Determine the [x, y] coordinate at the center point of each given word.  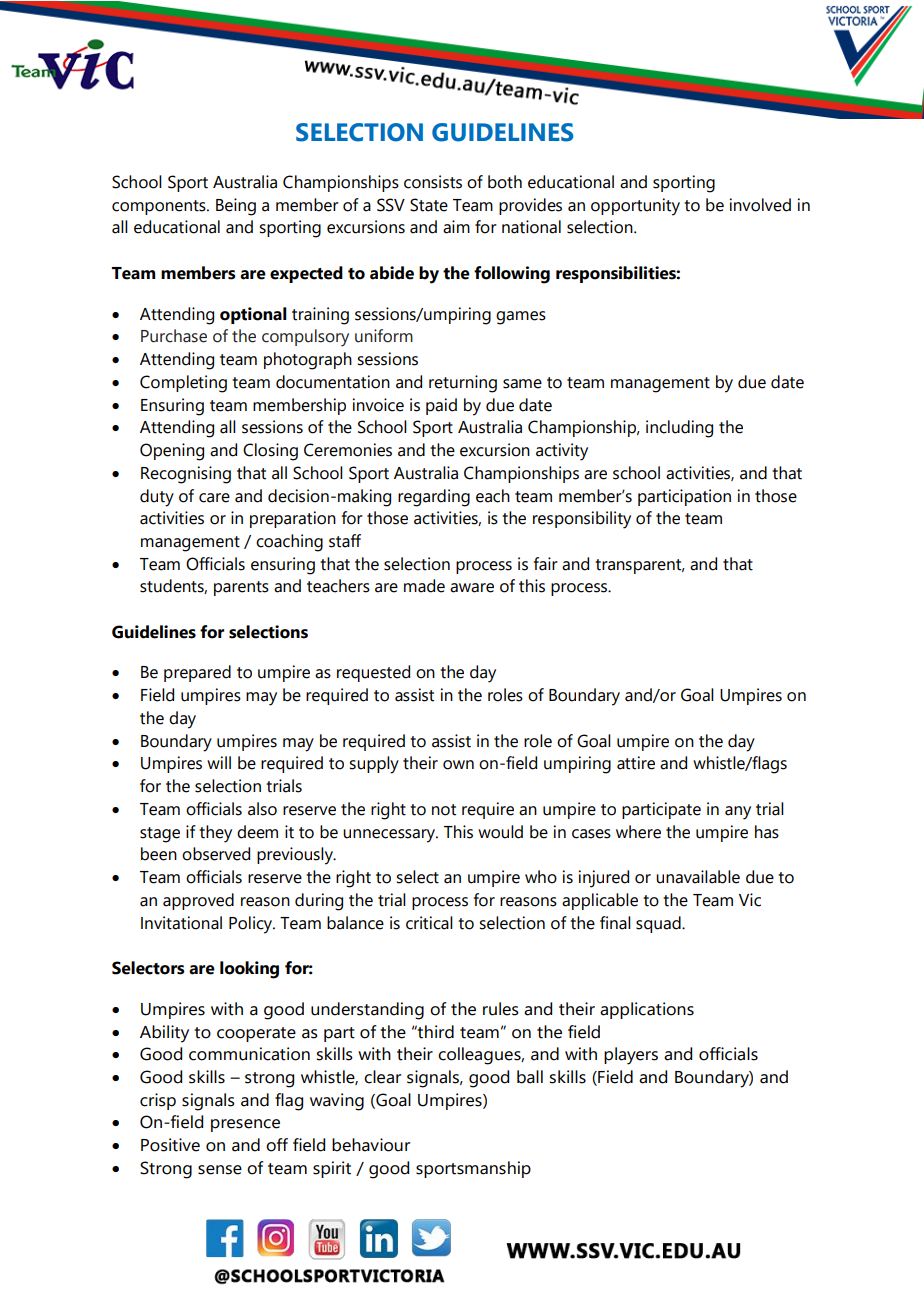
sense [220, 1170]
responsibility [582, 520]
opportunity [635, 207]
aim [456, 227]
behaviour [371, 1145]
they [215, 834]
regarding [434, 498]
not [444, 810]
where [638, 832]
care [214, 498]
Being [236, 207]
